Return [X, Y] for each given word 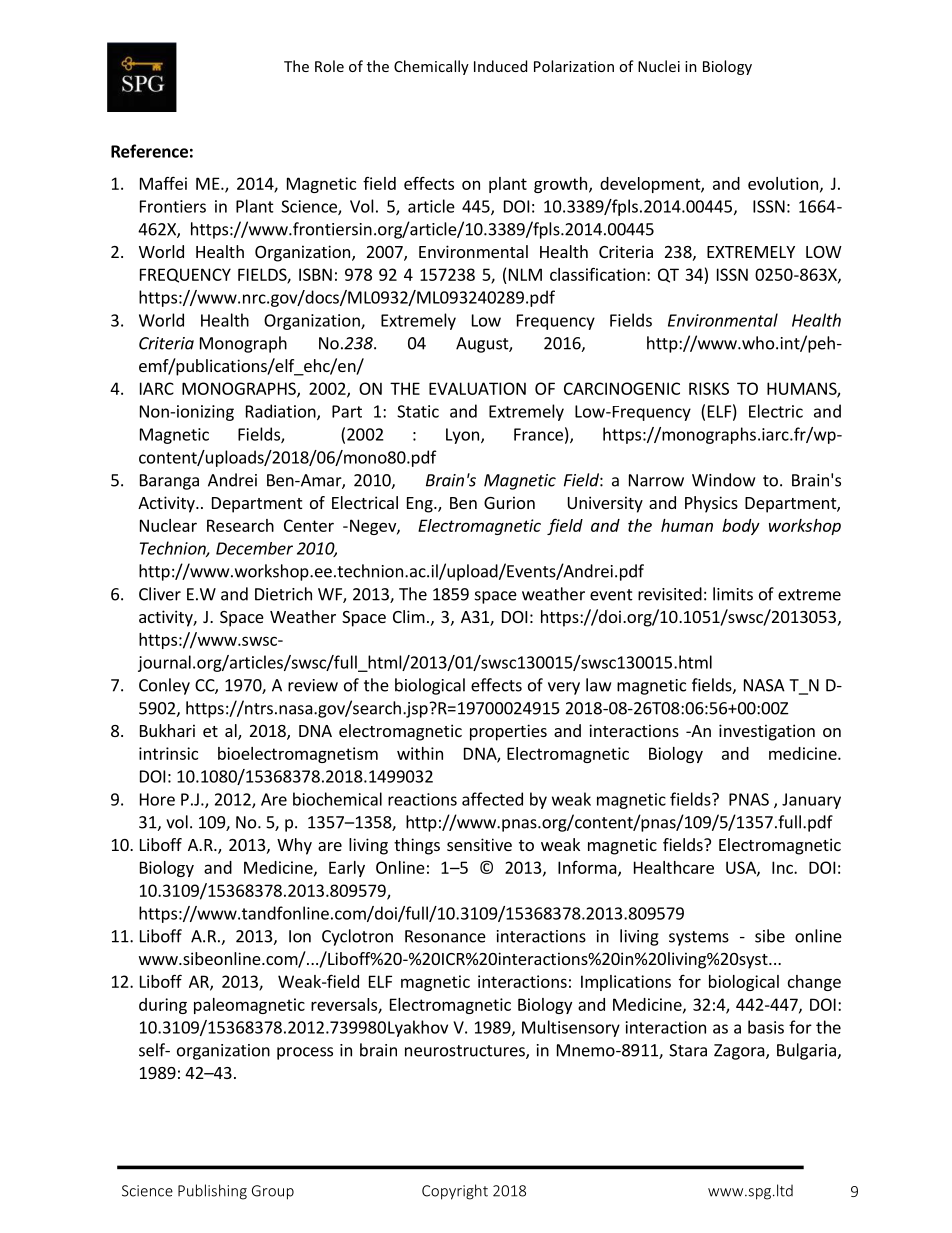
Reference [149, 151]
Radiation [282, 412]
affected [492, 799]
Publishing [212, 1192]
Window [723, 480]
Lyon [462, 436]
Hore [157, 799]
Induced [500, 66]
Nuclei [659, 66]
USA [742, 868]
